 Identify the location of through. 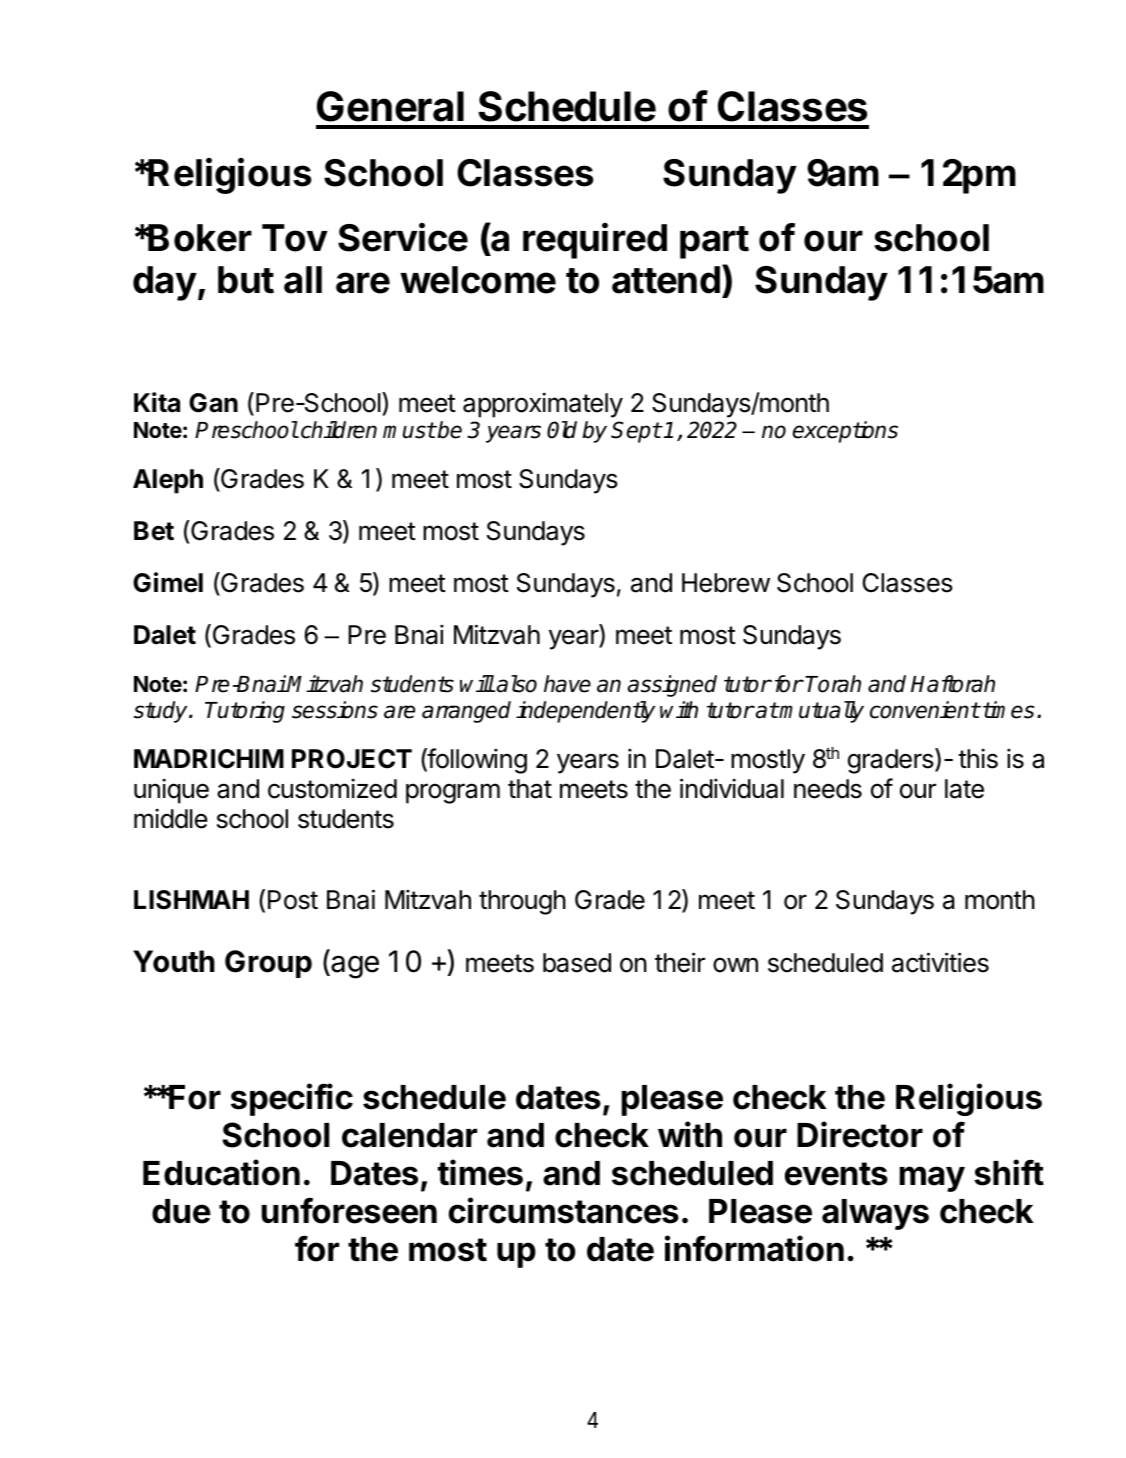
(522, 902).
